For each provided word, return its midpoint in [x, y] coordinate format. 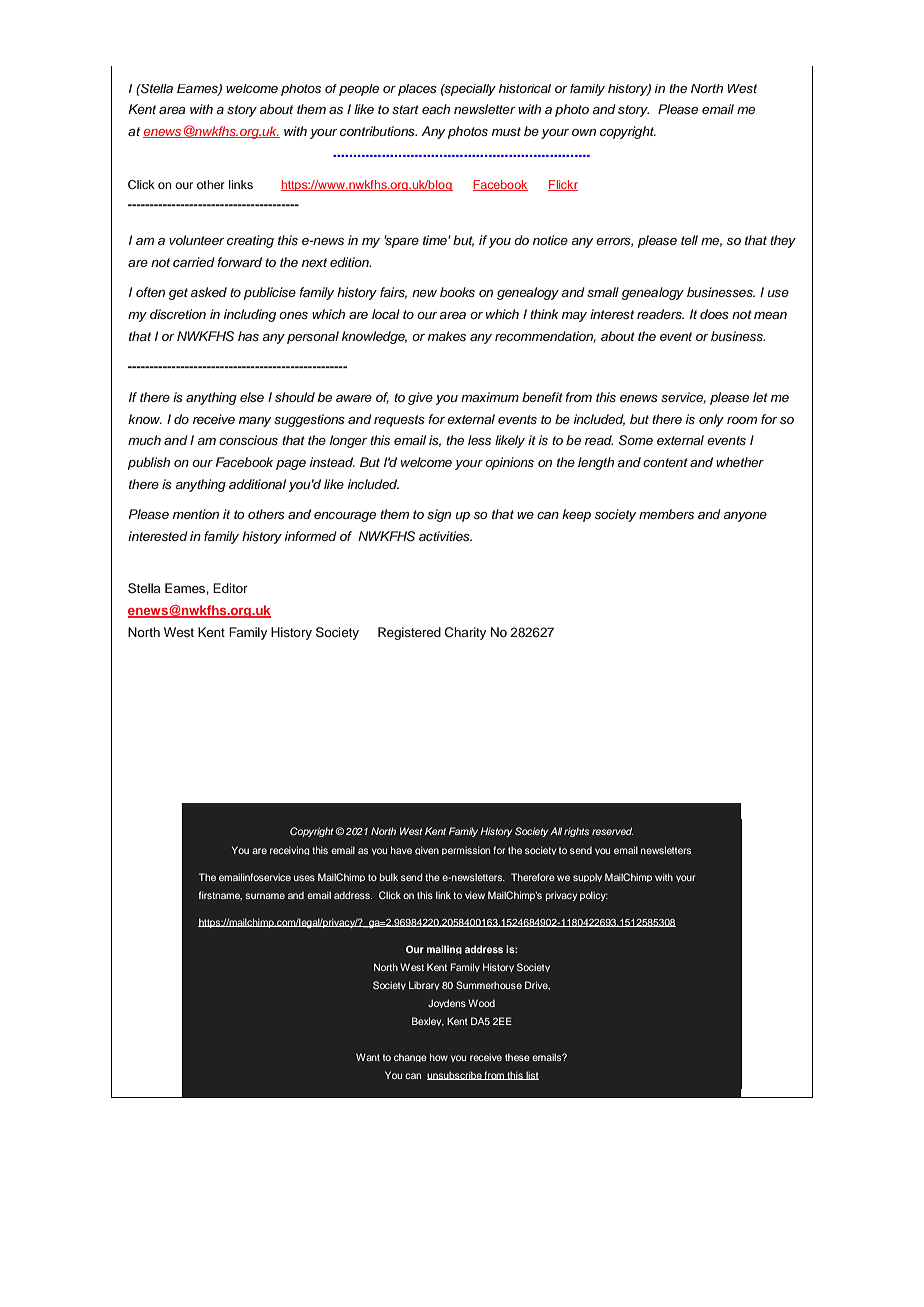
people [359, 90]
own [584, 132]
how [439, 1057]
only [711, 420]
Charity [465, 633]
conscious [248, 440]
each [436, 109]
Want [368, 1057]
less [479, 440]
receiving [289, 850]
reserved [612, 831]
